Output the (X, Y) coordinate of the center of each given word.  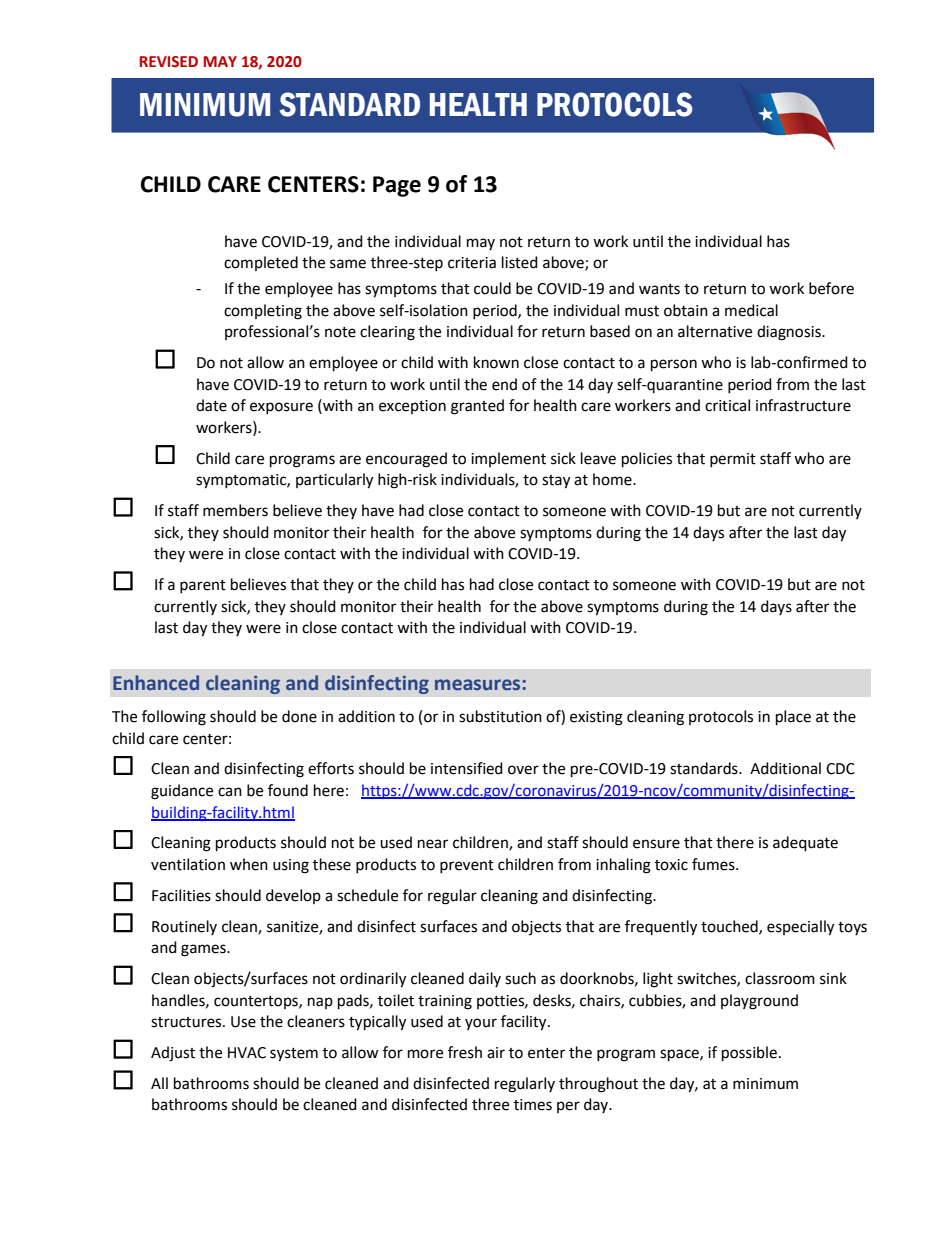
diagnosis (790, 333)
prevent (467, 866)
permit (733, 460)
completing (263, 312)
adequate (805, 844)
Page (397, 186)
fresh (465, 1052)
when (249, 864)
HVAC (247, 1053)
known (496, 362)
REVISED (169, 61)
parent (203, 586)
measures (477, 684)
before (831, 288)
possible (749, 1054)
